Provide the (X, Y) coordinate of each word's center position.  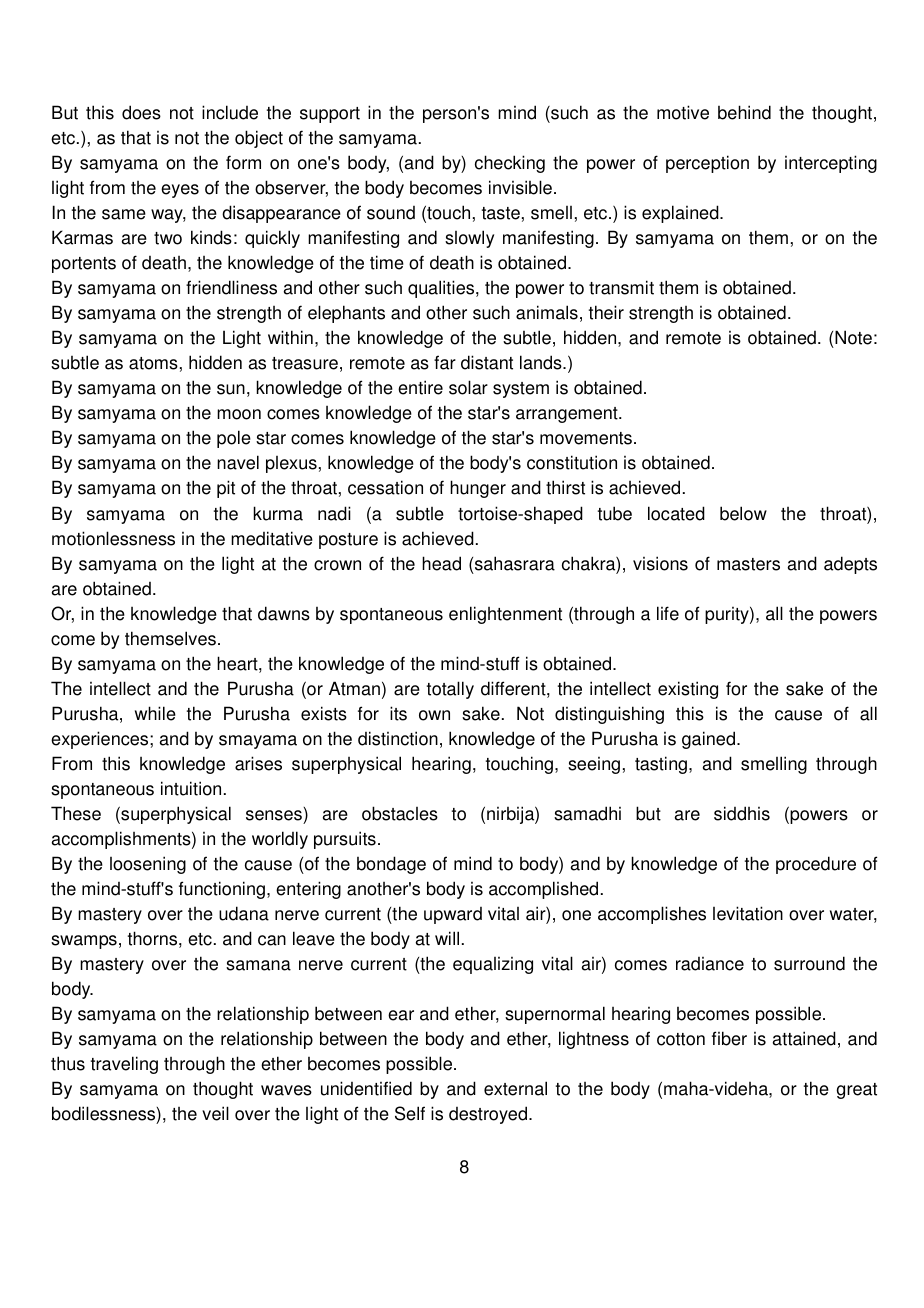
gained (708, 740)
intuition (191, 788)
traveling (124, 1065)
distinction (398, 738)
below (743, 513)
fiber (729, 1038)
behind (744, 112)
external (515, 1088)
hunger (478, 489)
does (141, 112)
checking (510, 164)
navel (238, 462)
